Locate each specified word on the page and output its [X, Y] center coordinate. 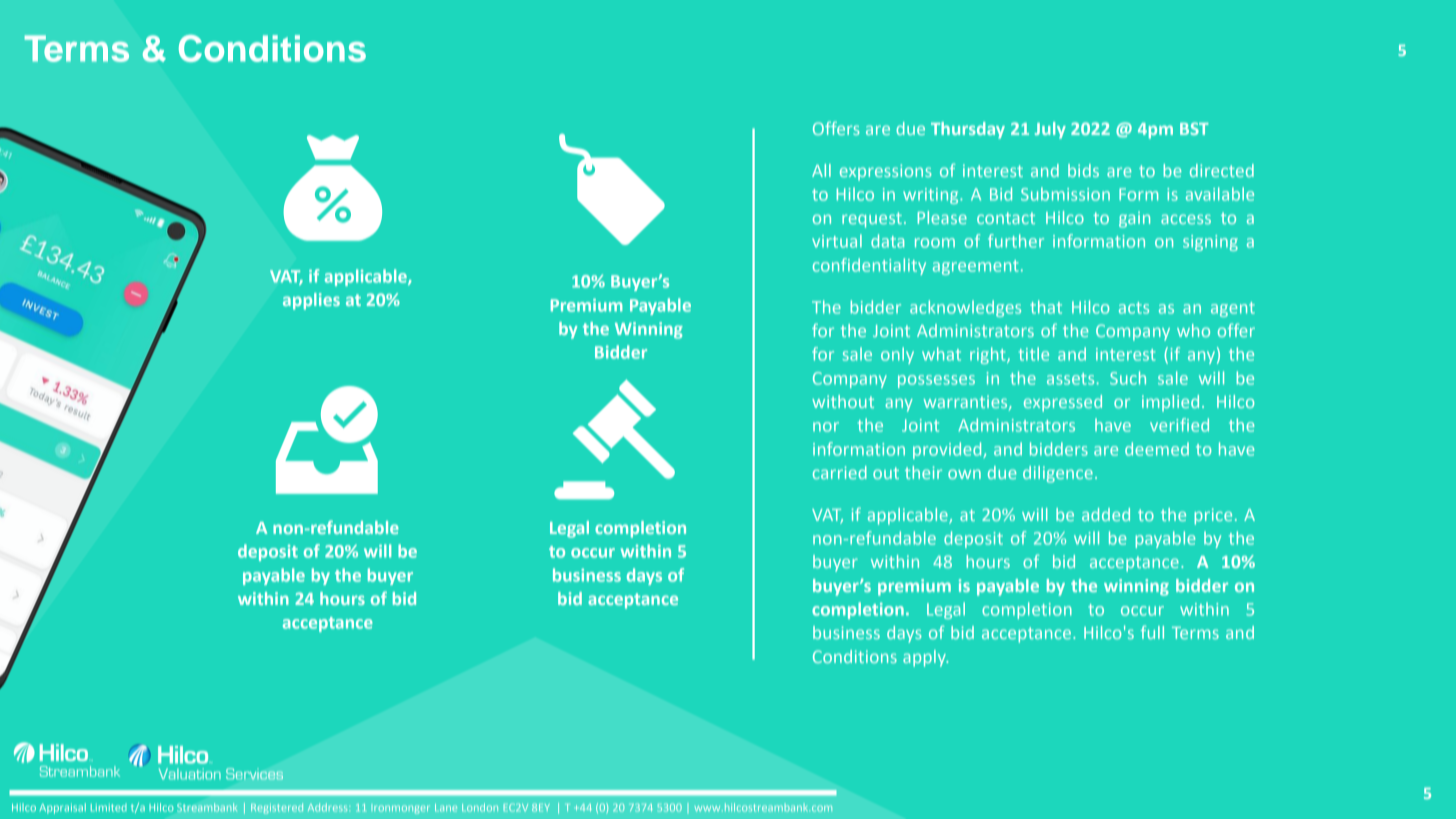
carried [840, 472]
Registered [277, 808]
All [821, 170]
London [480, 807]
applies [311, 301]
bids [1083, 170]
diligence [1058, 474]
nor [826, 427]
